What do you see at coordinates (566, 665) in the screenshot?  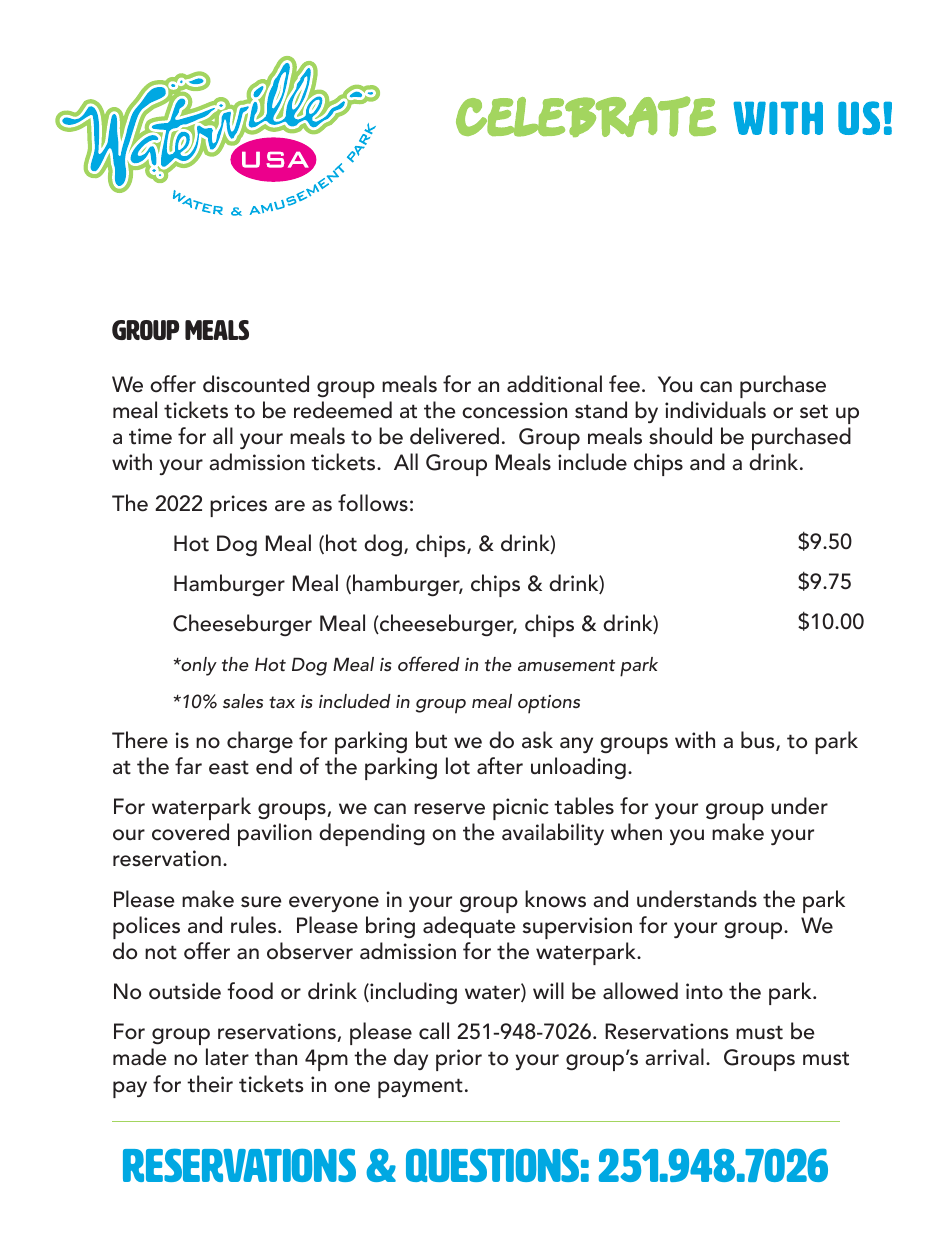 I see `amusement` at bounding box center [566, 665].
